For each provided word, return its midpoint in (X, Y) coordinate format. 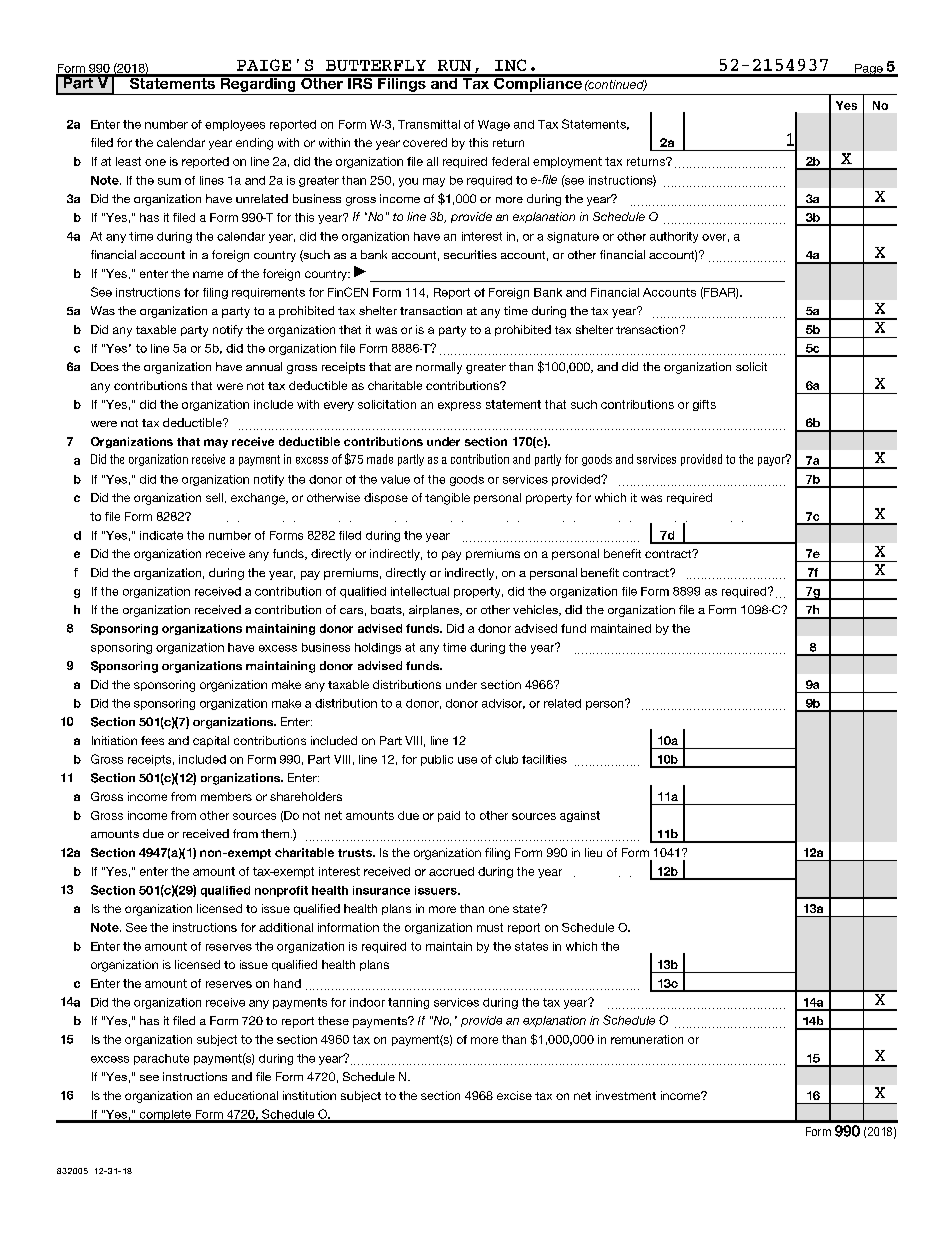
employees (235, 125)
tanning (408, 1003)
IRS (360, 82)
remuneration (647, 1039)
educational (246, 1095)
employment (567, 162)
